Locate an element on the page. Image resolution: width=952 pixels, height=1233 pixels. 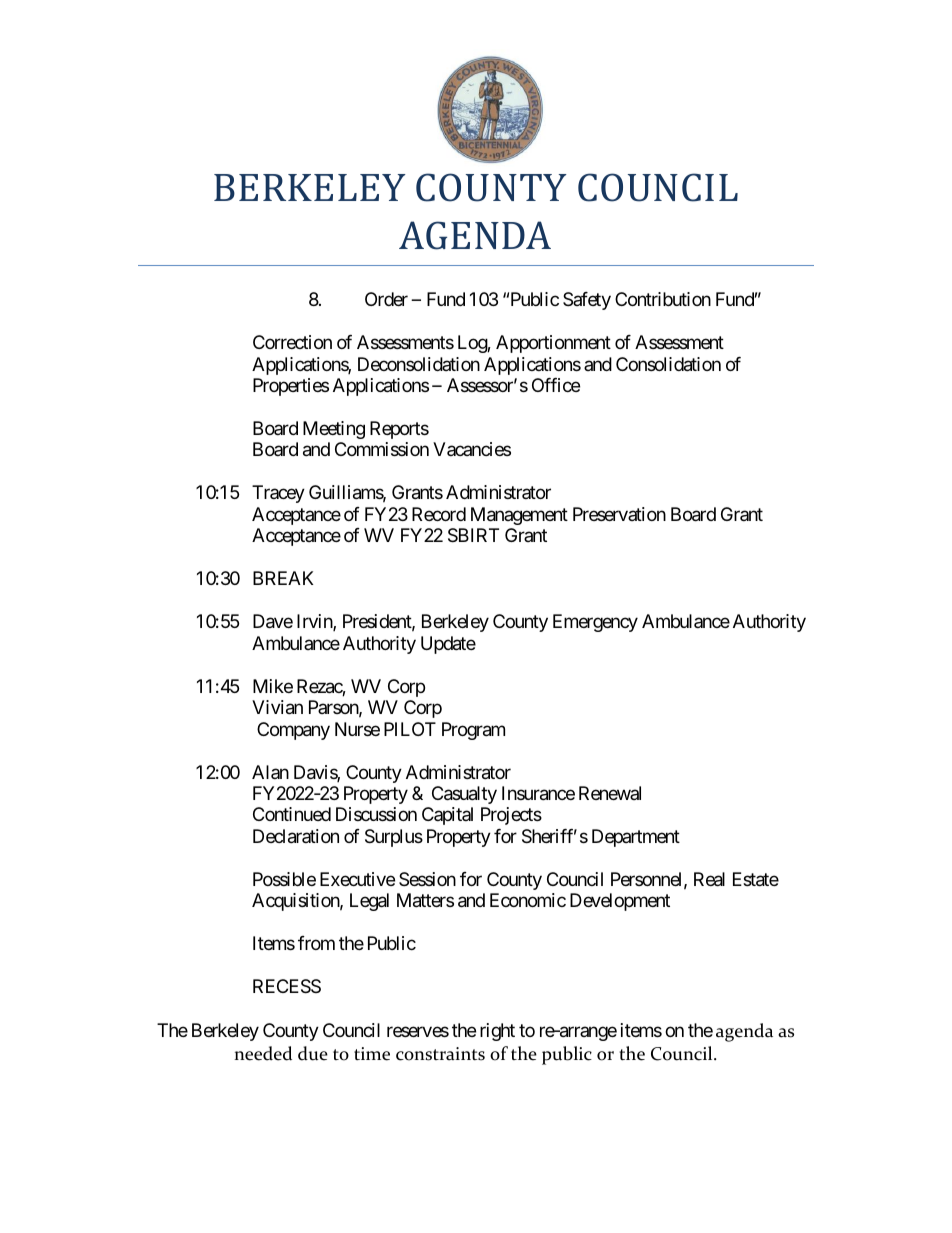
right is located at coordinates (497, 1032).
